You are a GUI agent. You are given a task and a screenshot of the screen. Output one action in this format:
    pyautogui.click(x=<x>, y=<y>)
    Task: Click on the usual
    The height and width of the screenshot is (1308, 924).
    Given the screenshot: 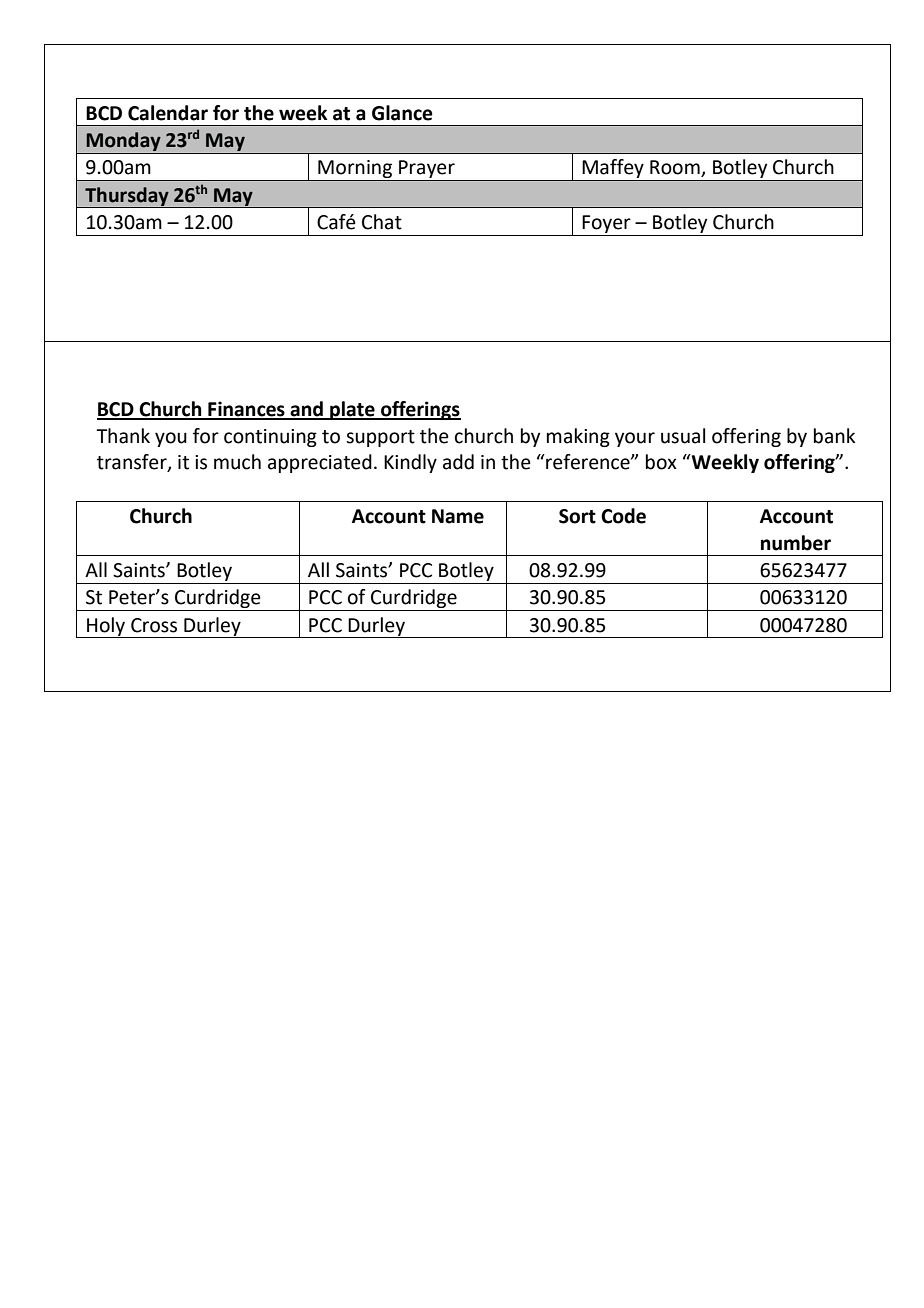 What is the action you would take?
    pyautogui.click(x=683, y=436)
